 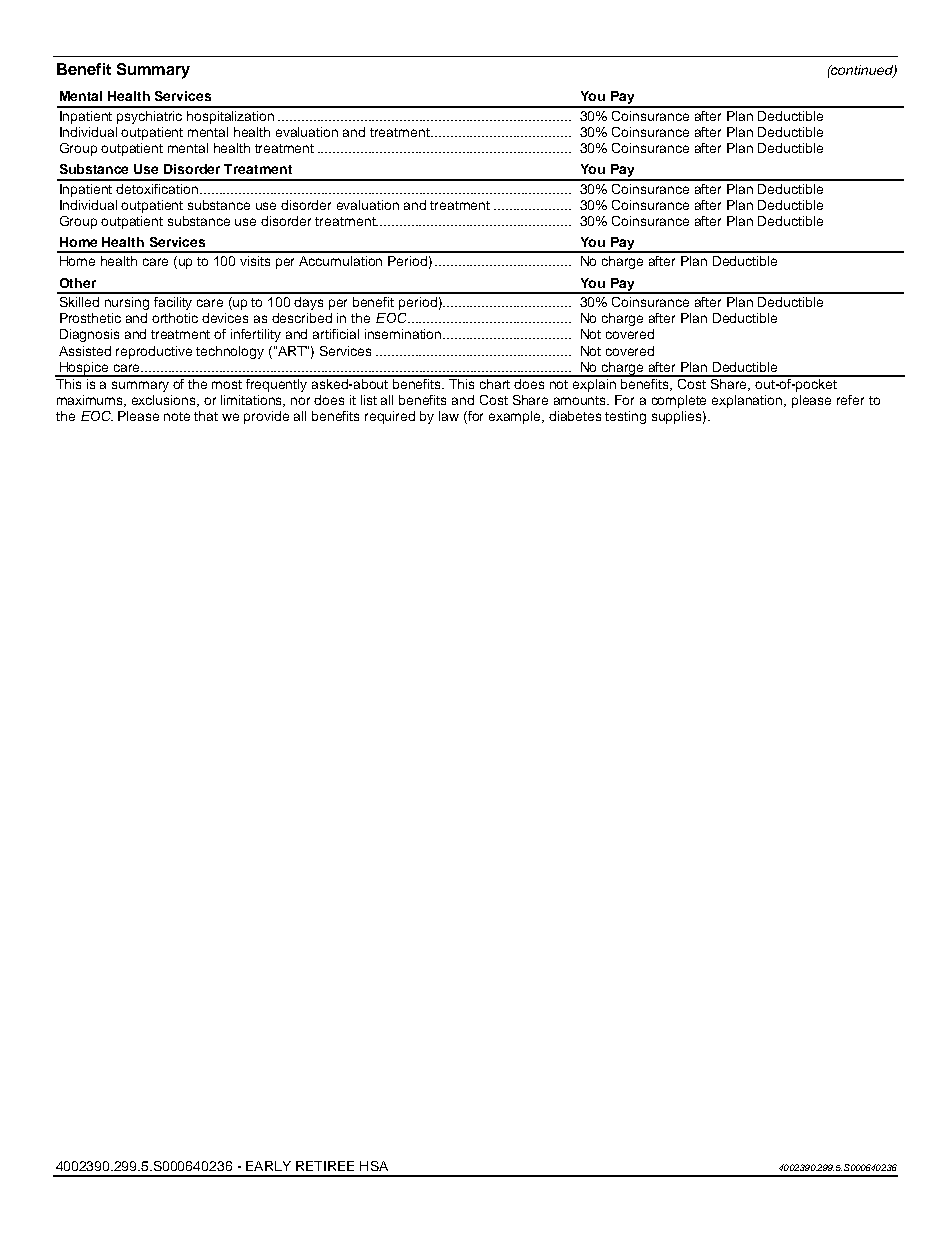 What do you see at coordinates (206, 416) in the screenshot?
I see `that` at bounding box center [206, 416].
